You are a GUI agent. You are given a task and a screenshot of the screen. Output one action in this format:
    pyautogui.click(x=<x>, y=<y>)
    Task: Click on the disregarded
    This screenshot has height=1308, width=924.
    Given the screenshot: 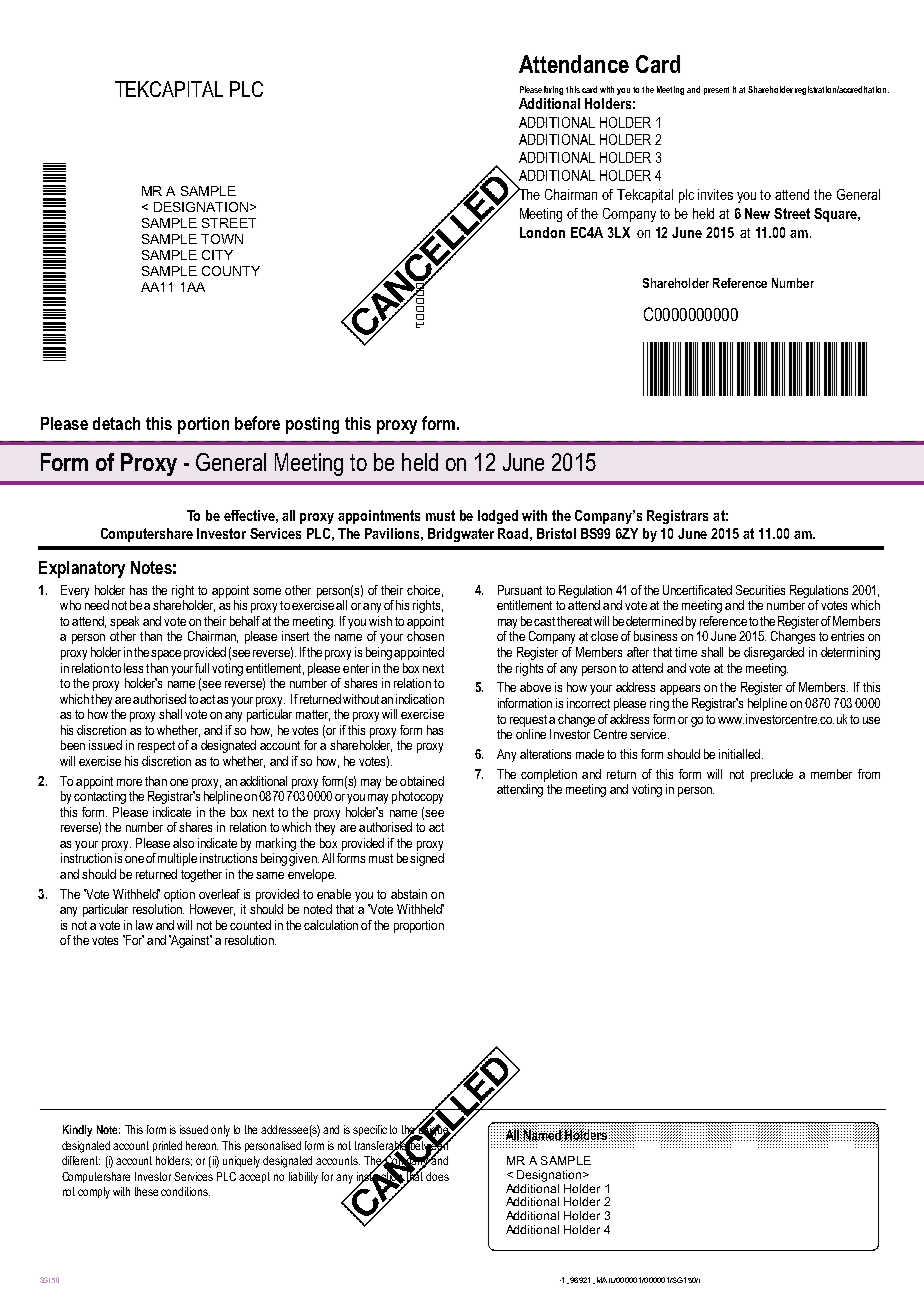 What is the action you would take?
    pyautogui.click(x=774, y=653)
